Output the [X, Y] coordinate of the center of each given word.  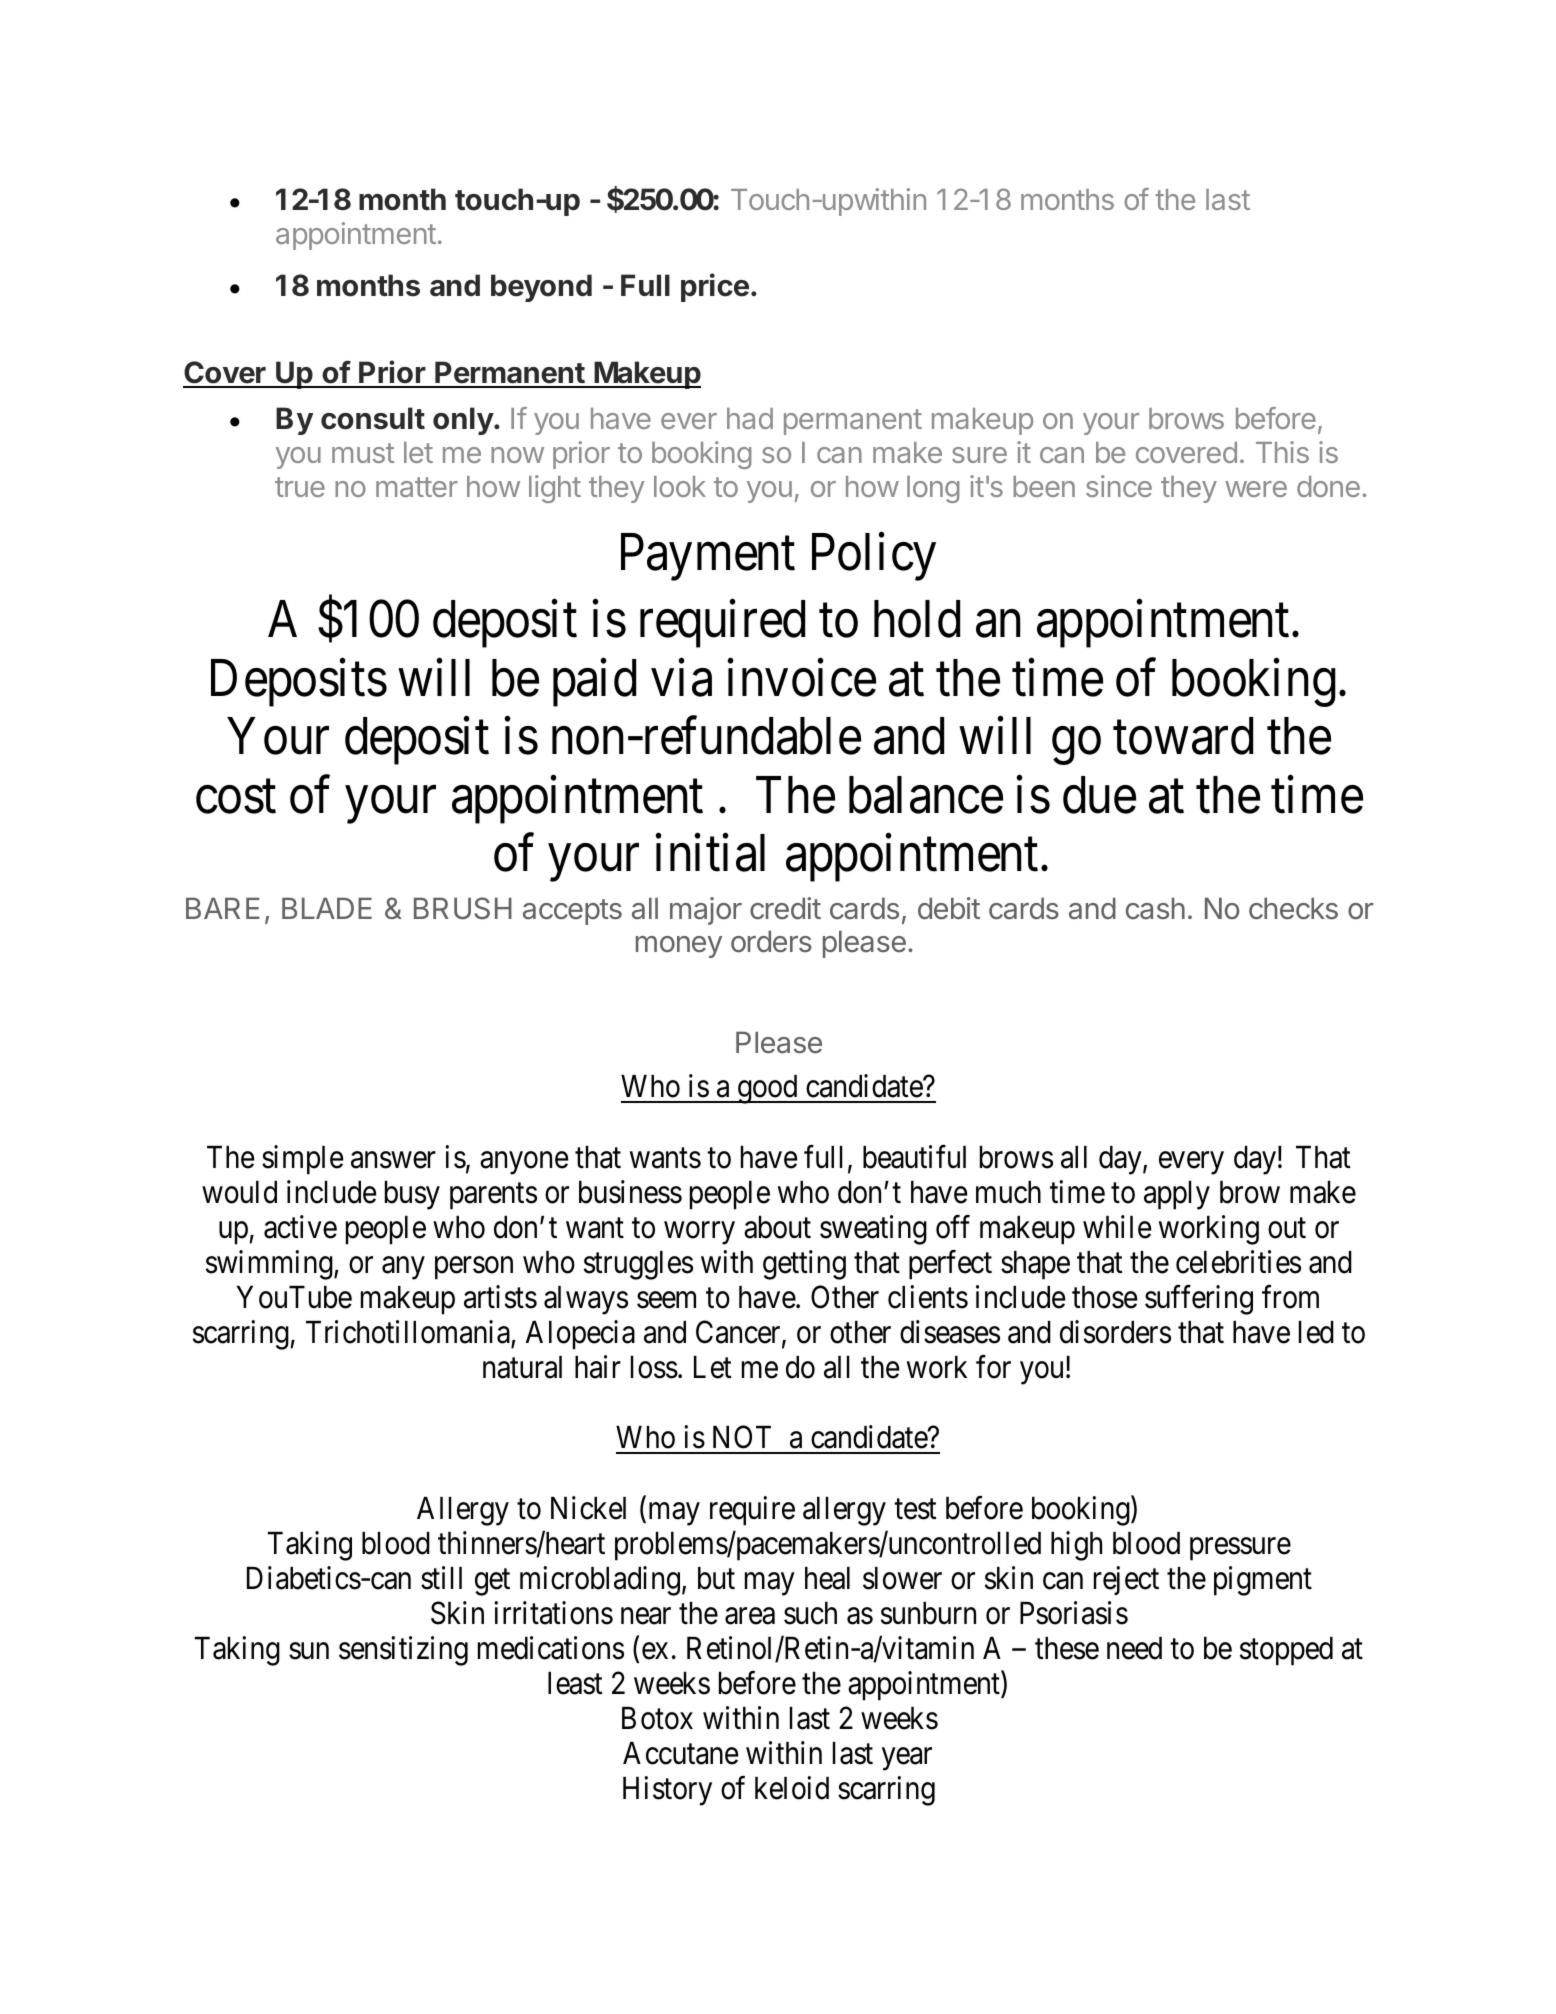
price [715, 287]
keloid [792, 1788]
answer [393, 1160]
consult [373, 418]
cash [1155, 908]
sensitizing [403, 1651]
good [767, 1089]
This [1282, 452]
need [1134, 1648]
